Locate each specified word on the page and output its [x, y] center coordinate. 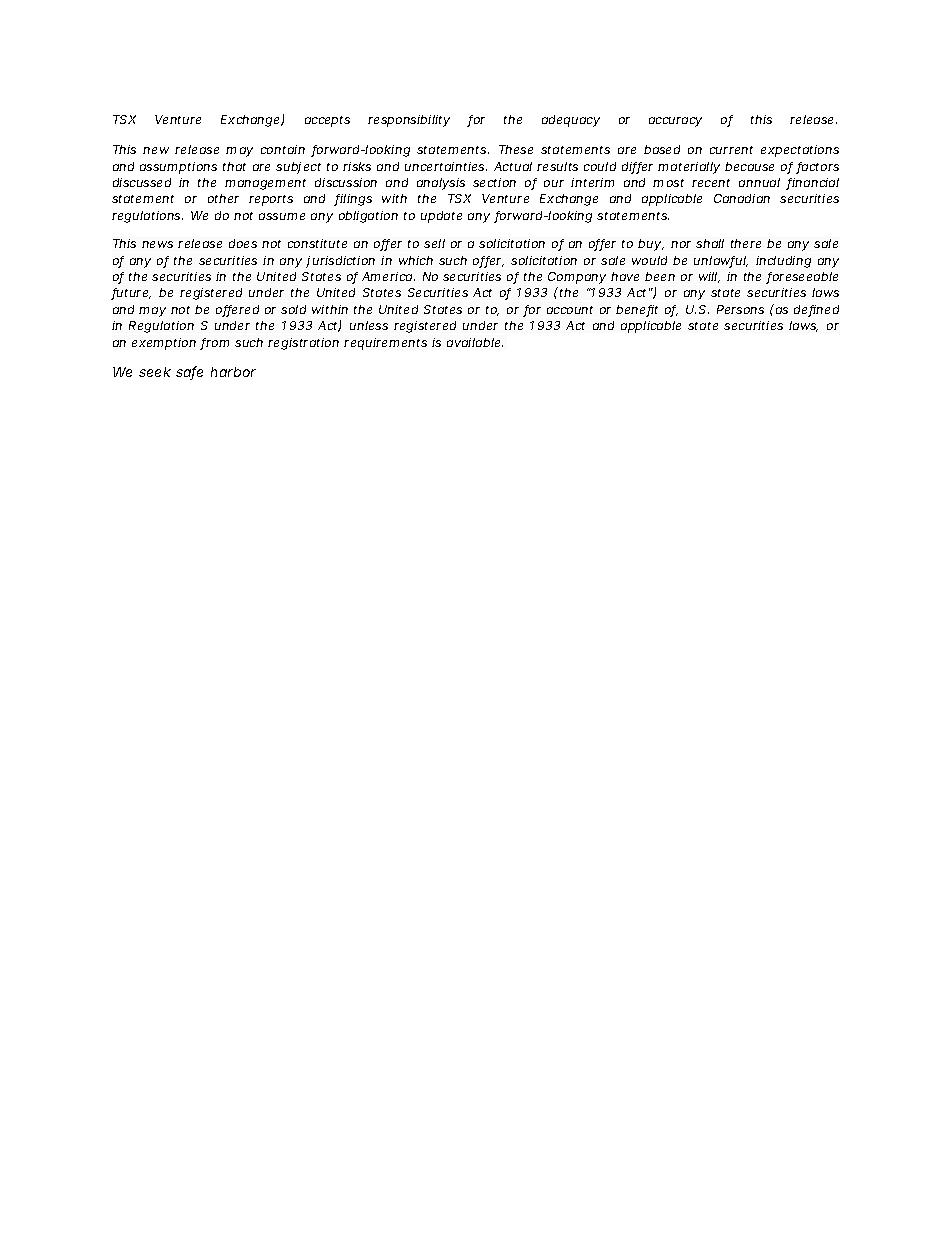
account [570, 310]
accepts [327, 121]
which [416, 260]
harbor [233, 372]
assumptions [178, 168]
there [746, 243]
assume [282, 216]
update [441, 217]
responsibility [409, 121]
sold [293, 309]
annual [759, 182]
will [709, 277]
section [494, 182]
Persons [740, 309]
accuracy [675, 122]
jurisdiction [340, 262]
